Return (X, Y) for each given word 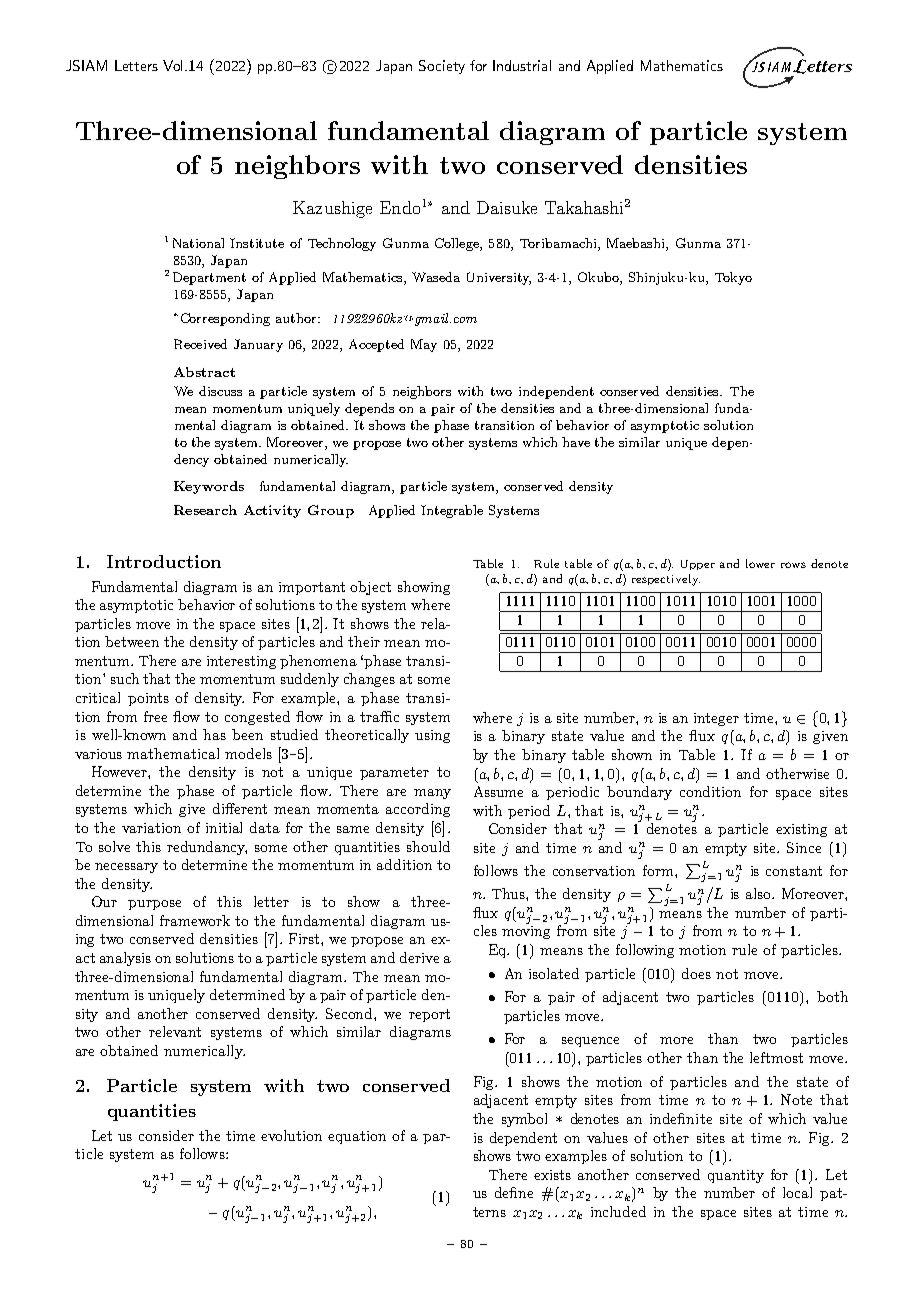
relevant (175, 1031)
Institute (257, 243)
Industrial (522, 65)
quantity (736, 1176)
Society (442, 67)
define (514, 1192)
